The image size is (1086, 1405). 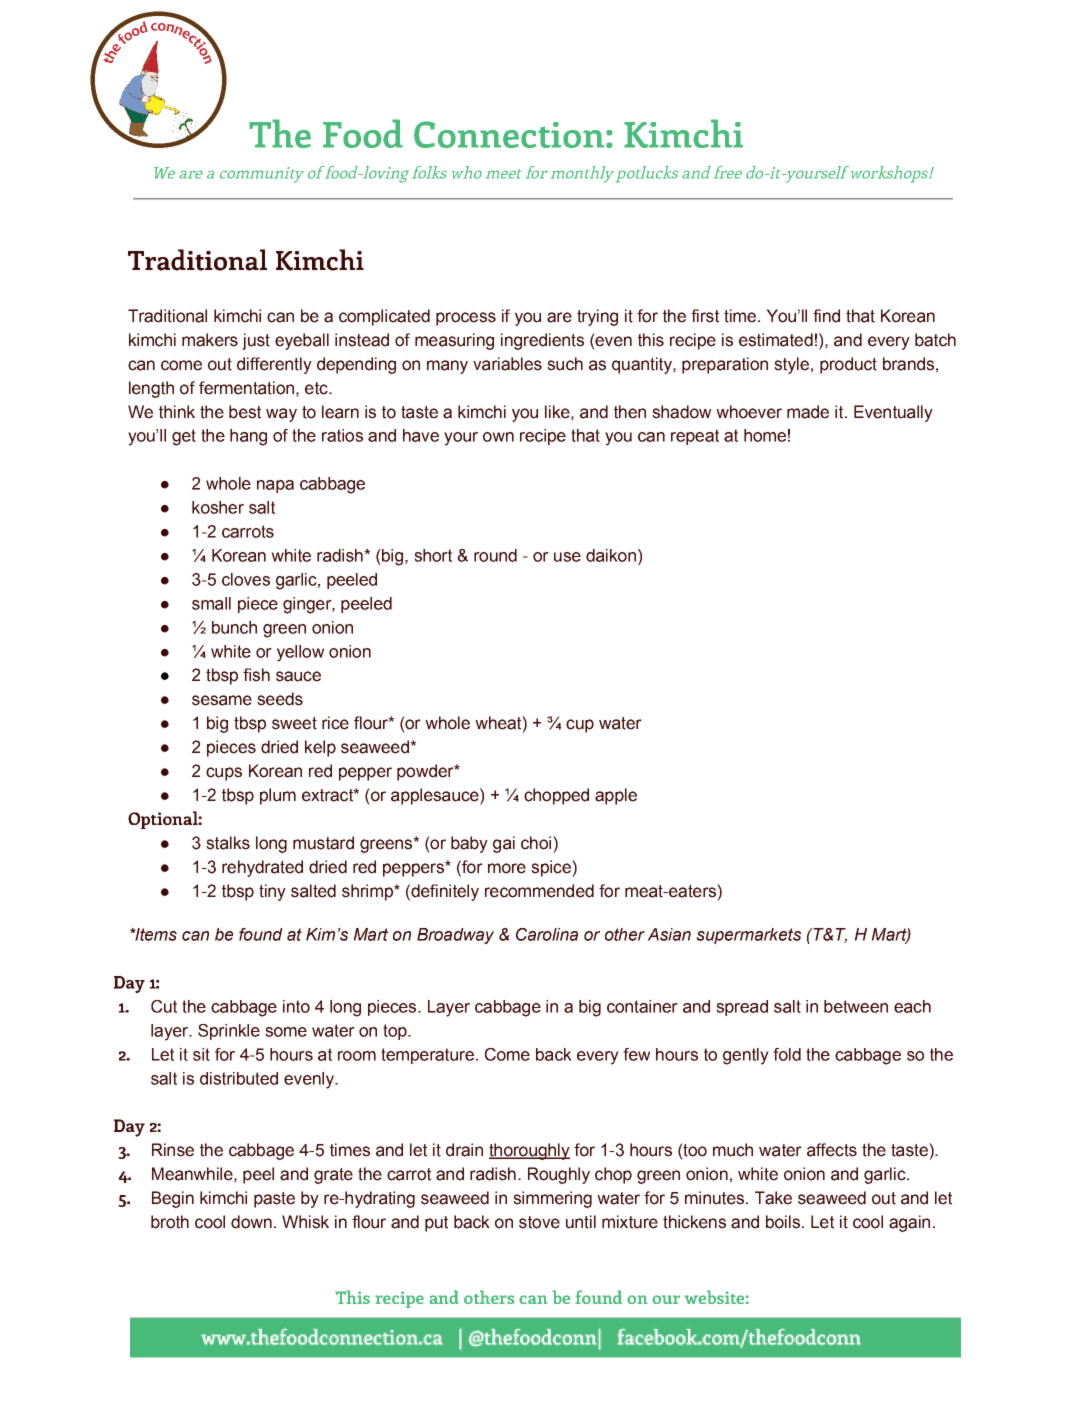 What do you see at coordinates (274, 1200) in the screenshot?
I see `paste` at bounding box center [274, 1200].
